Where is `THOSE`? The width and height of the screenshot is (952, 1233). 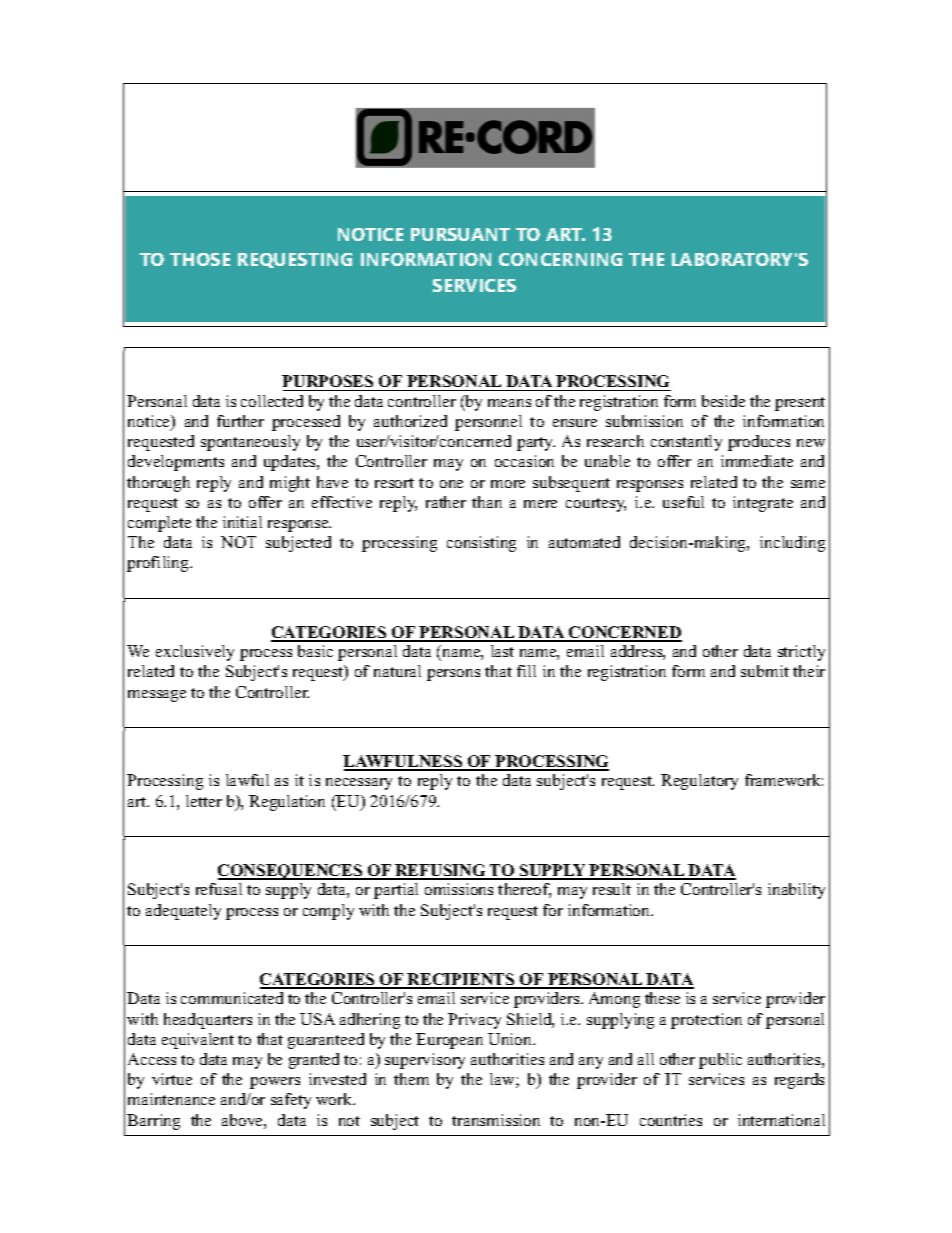 THOSE is located at coordinates (200, 259).
